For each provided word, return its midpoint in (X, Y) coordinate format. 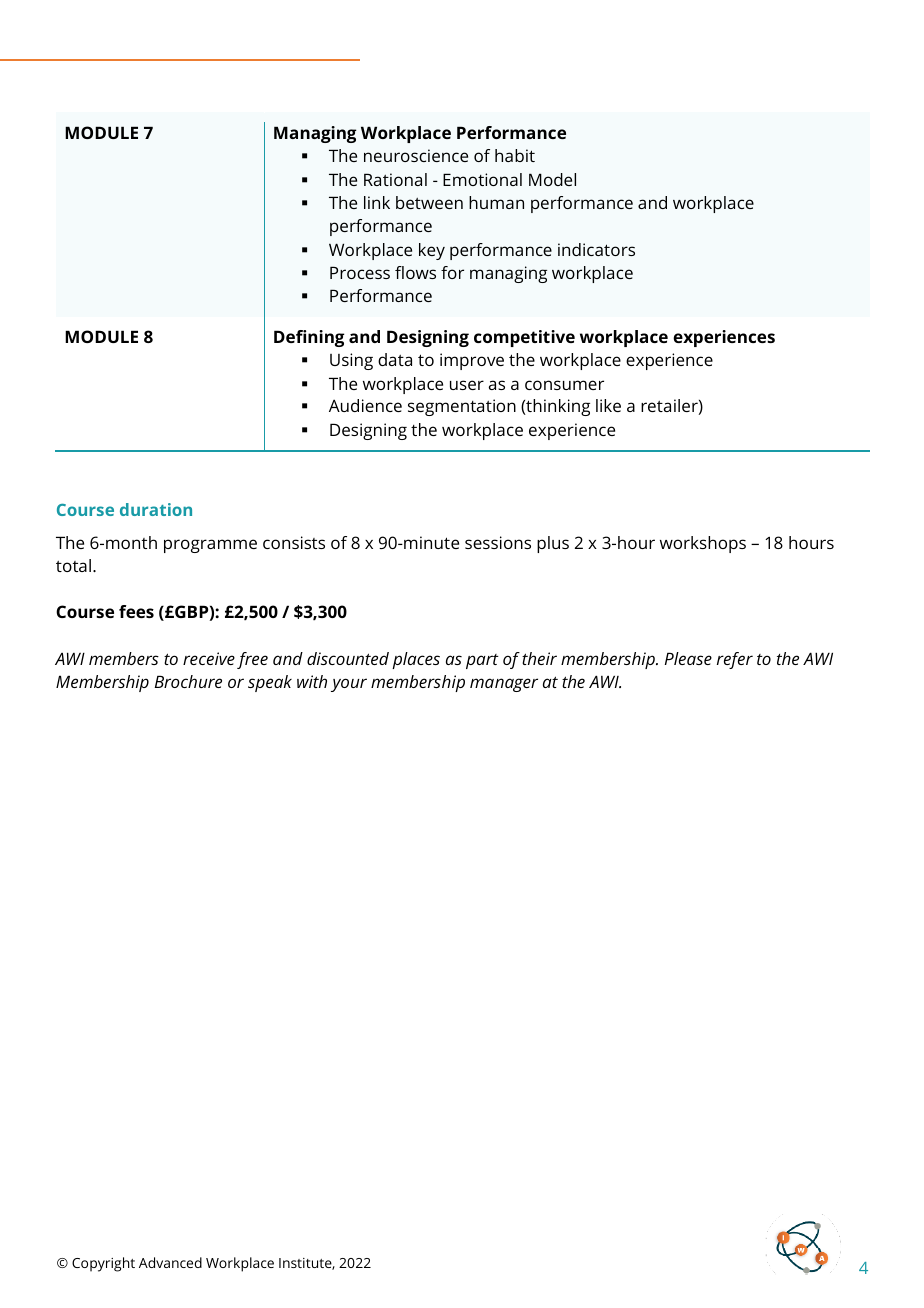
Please (688, 658)
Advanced (170, 1262)
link (377, 202)
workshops (703, 544)
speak (270, 683)
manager (504, 685)
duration (156, 509)
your (349, 685)
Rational (395, 179)
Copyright (103, 1264)
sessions (498, 542)
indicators (596, 249)
